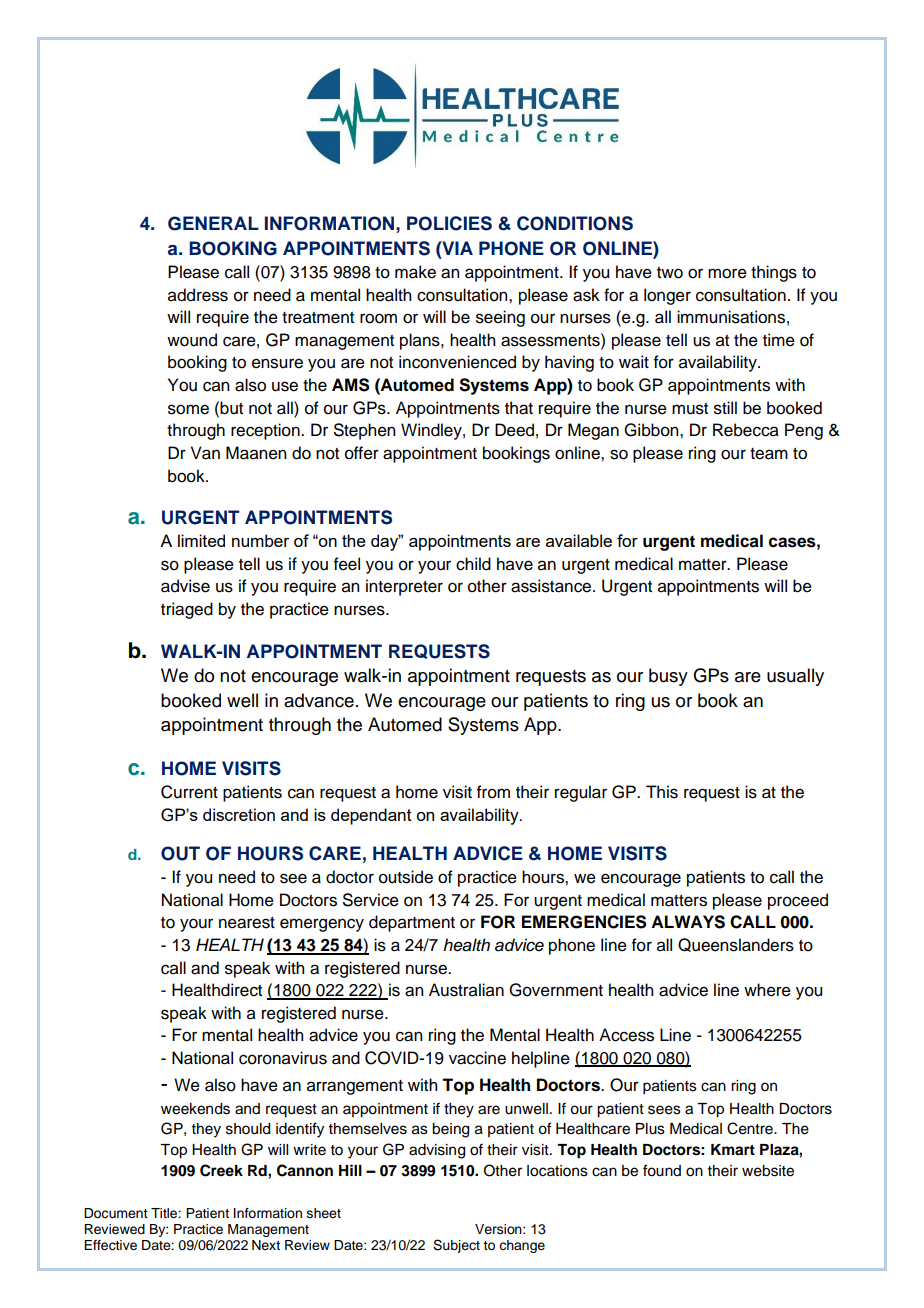 The width and height of the screenshot is (924, 1308). Describe the element at coordinates (456, 1246) in the screenshot. I see `Subject` at that location.
